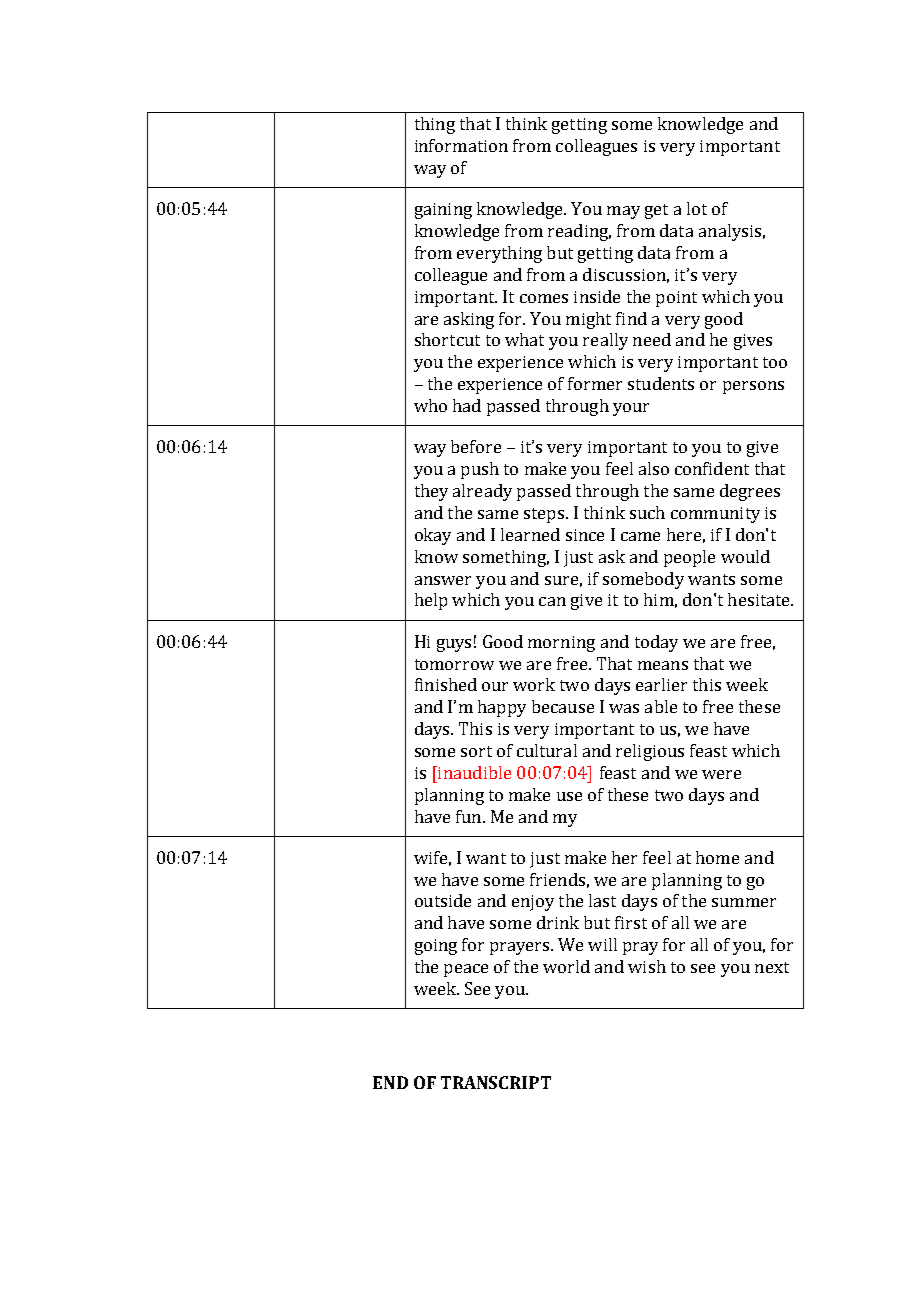 The image size is (924, 1308). Describe the element at coordinates (631, 409) in the image. I see `your` at that location.
